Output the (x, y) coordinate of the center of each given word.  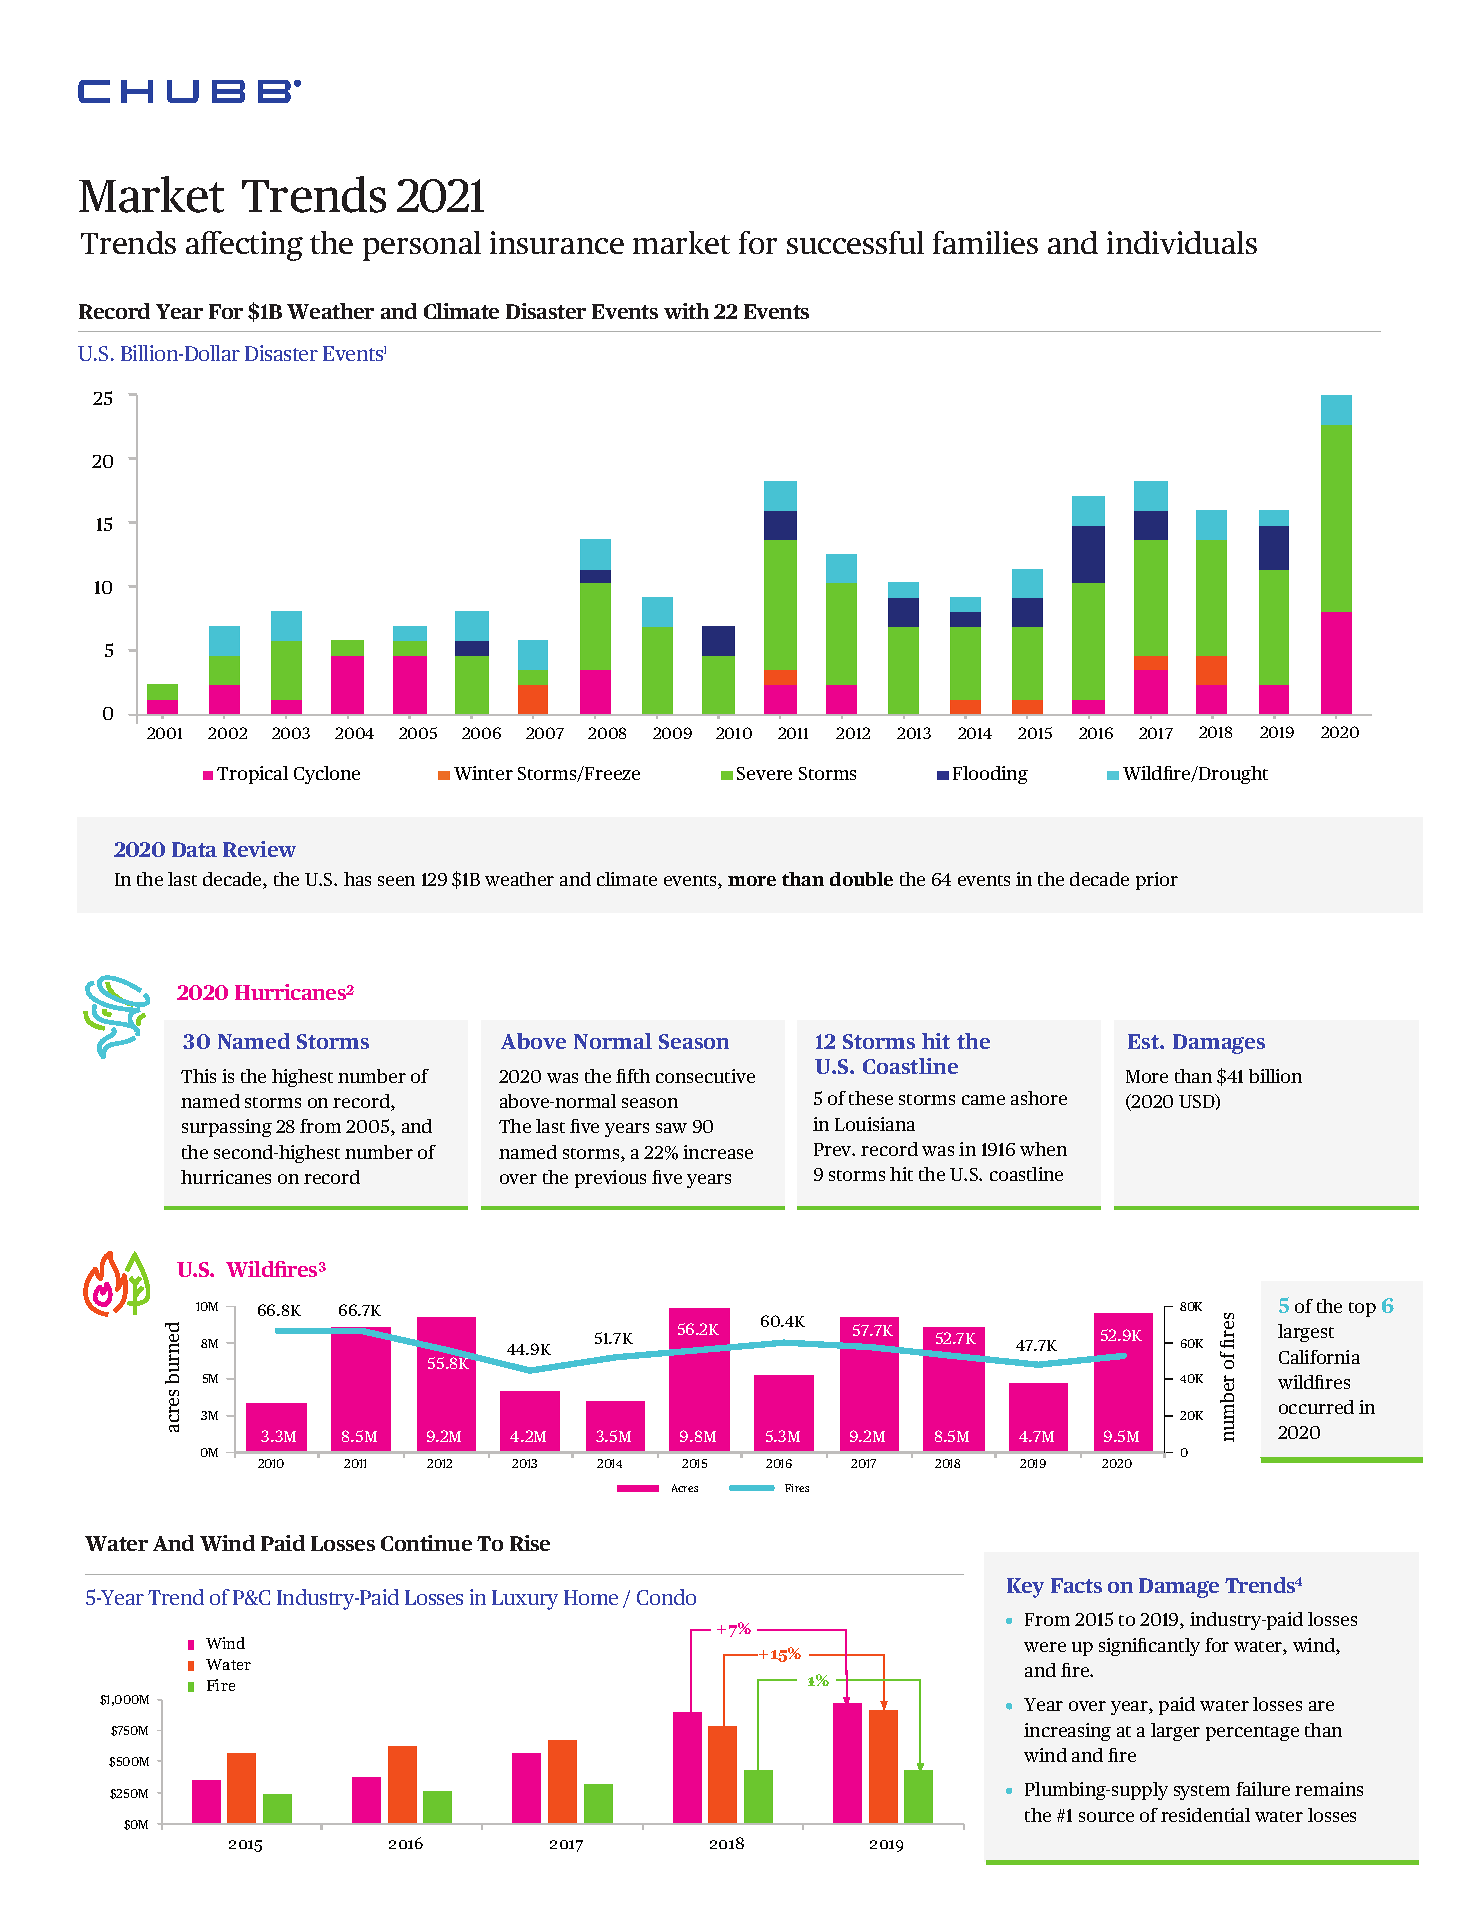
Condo (666, 1597)
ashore (1039, 1098)
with (686, 311)
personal (422, 246)
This (198, 1076)
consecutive (705, 1076)
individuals (1182, 242)
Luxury (525, 1600)
